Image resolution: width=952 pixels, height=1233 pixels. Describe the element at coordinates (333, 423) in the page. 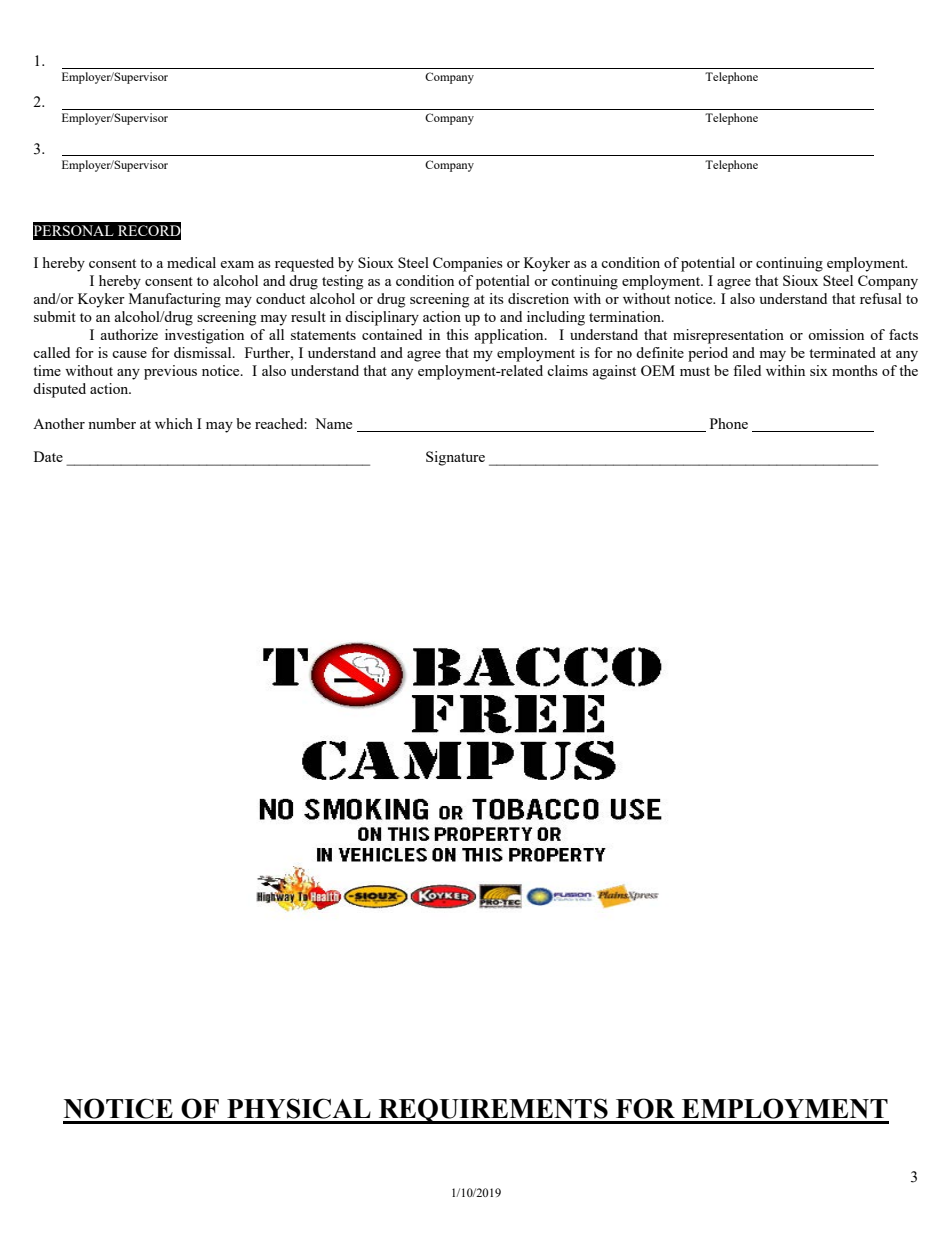

I see `Name` at that location.
